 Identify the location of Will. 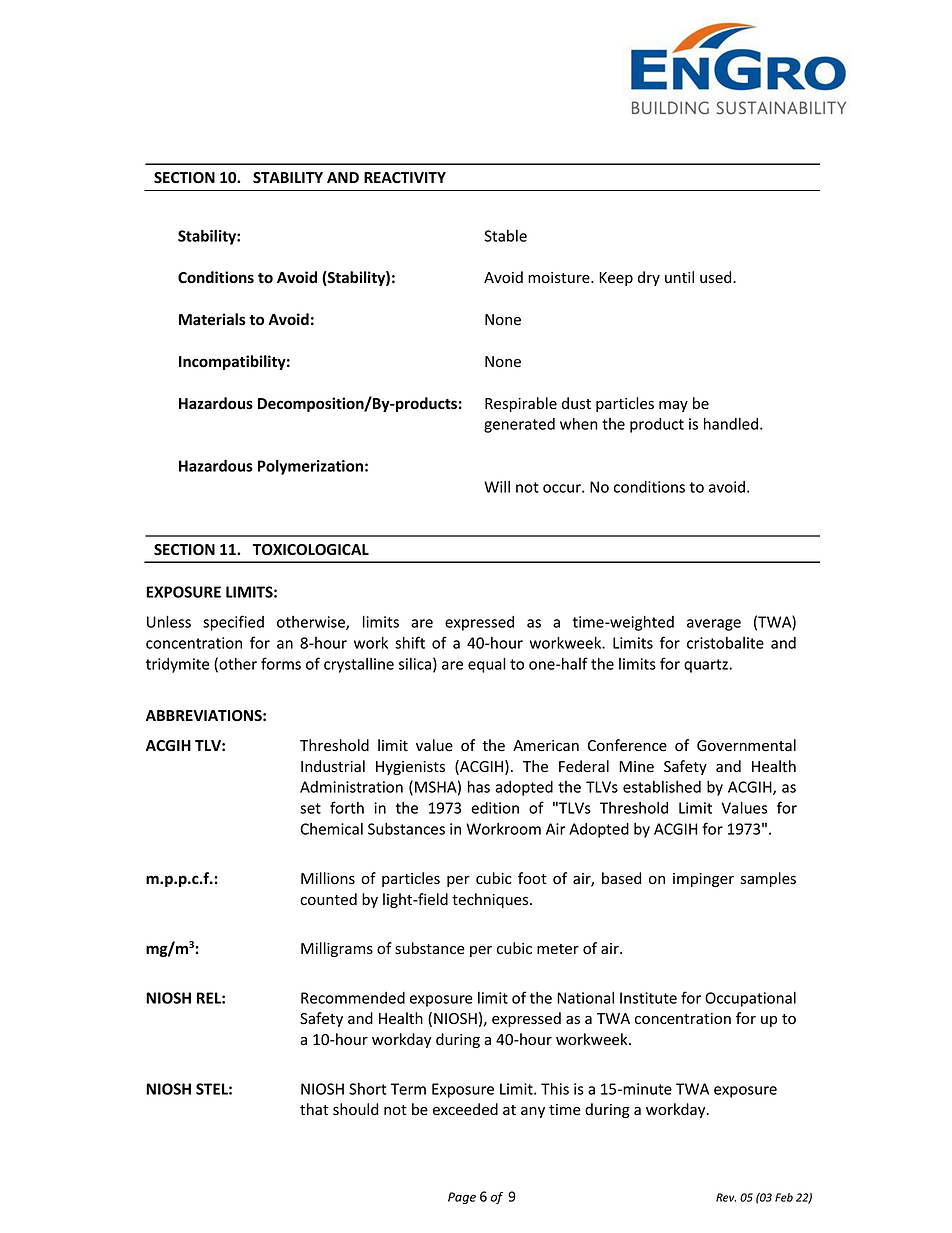
(497, 487).
